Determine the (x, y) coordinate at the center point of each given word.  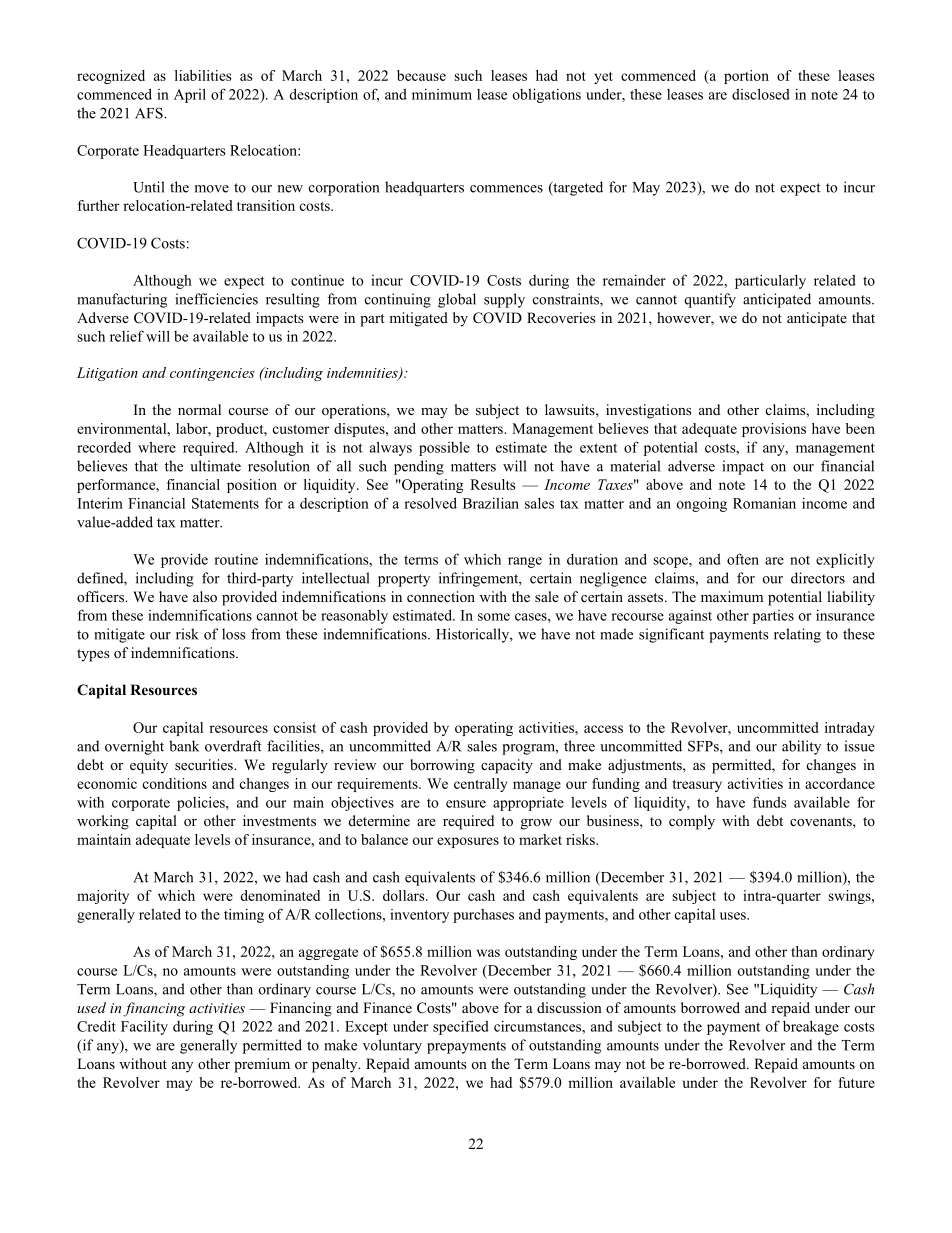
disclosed (761, 94)
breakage (811, 1027)
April (190, 95)
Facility (144, 1028)
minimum (442, 94)
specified (461, 1027)
